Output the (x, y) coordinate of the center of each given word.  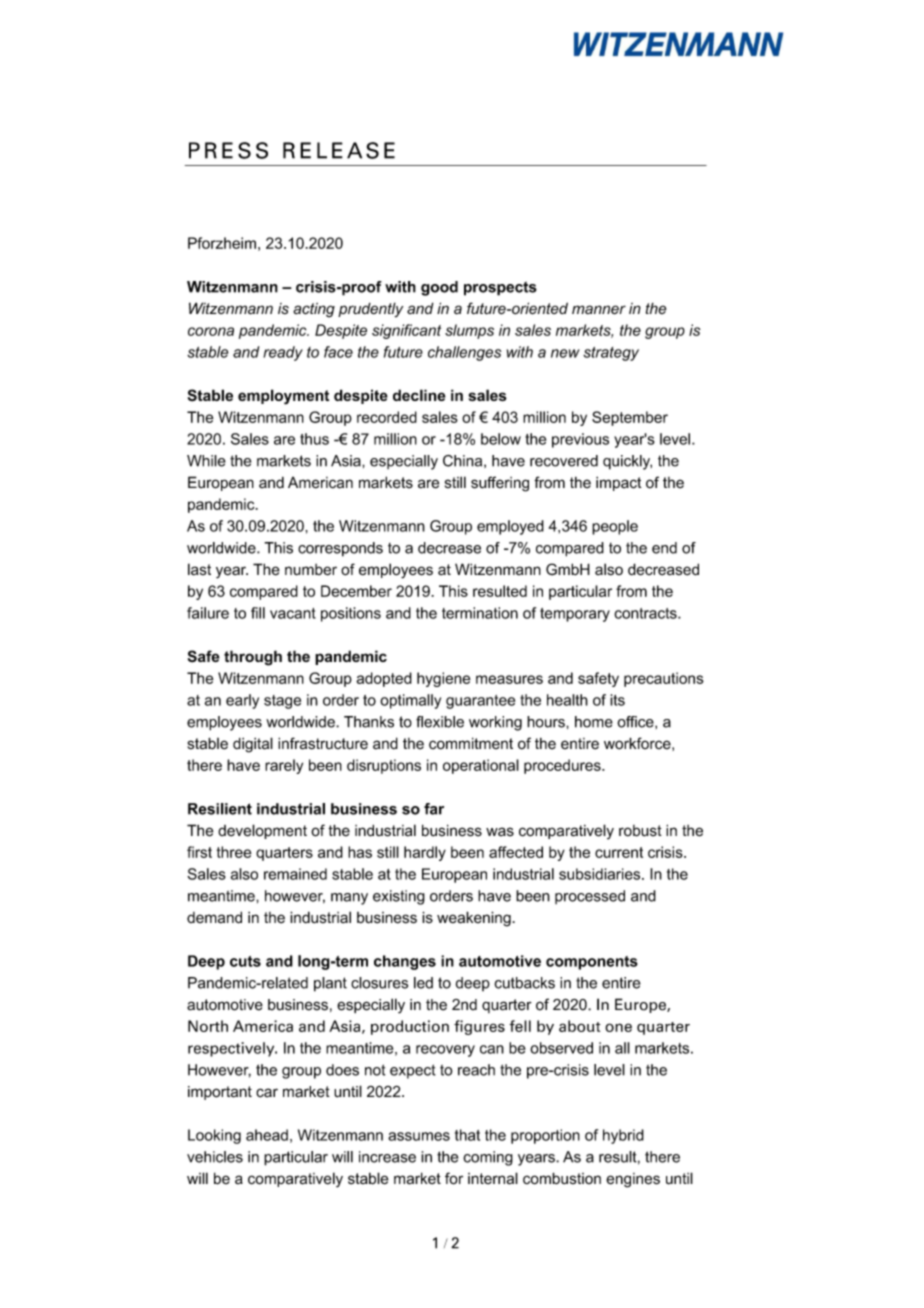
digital (253, 745)
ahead (267, 1135)
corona (211, 331)
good (439, 288)
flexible (440, 722)
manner (599, 310)
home (594, 722)
